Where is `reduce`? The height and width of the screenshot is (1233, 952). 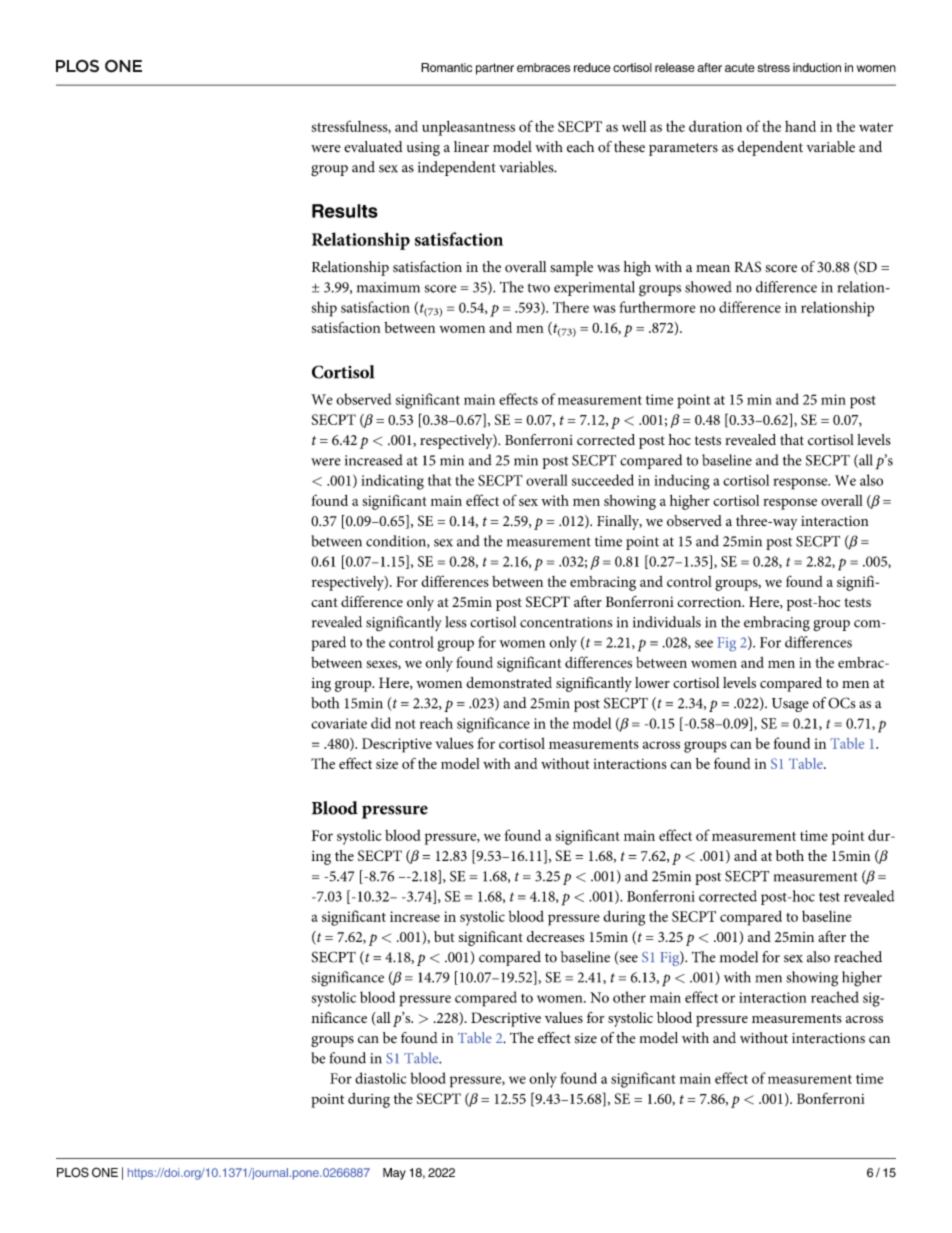
reduce is located at coordinates (592, 67).
